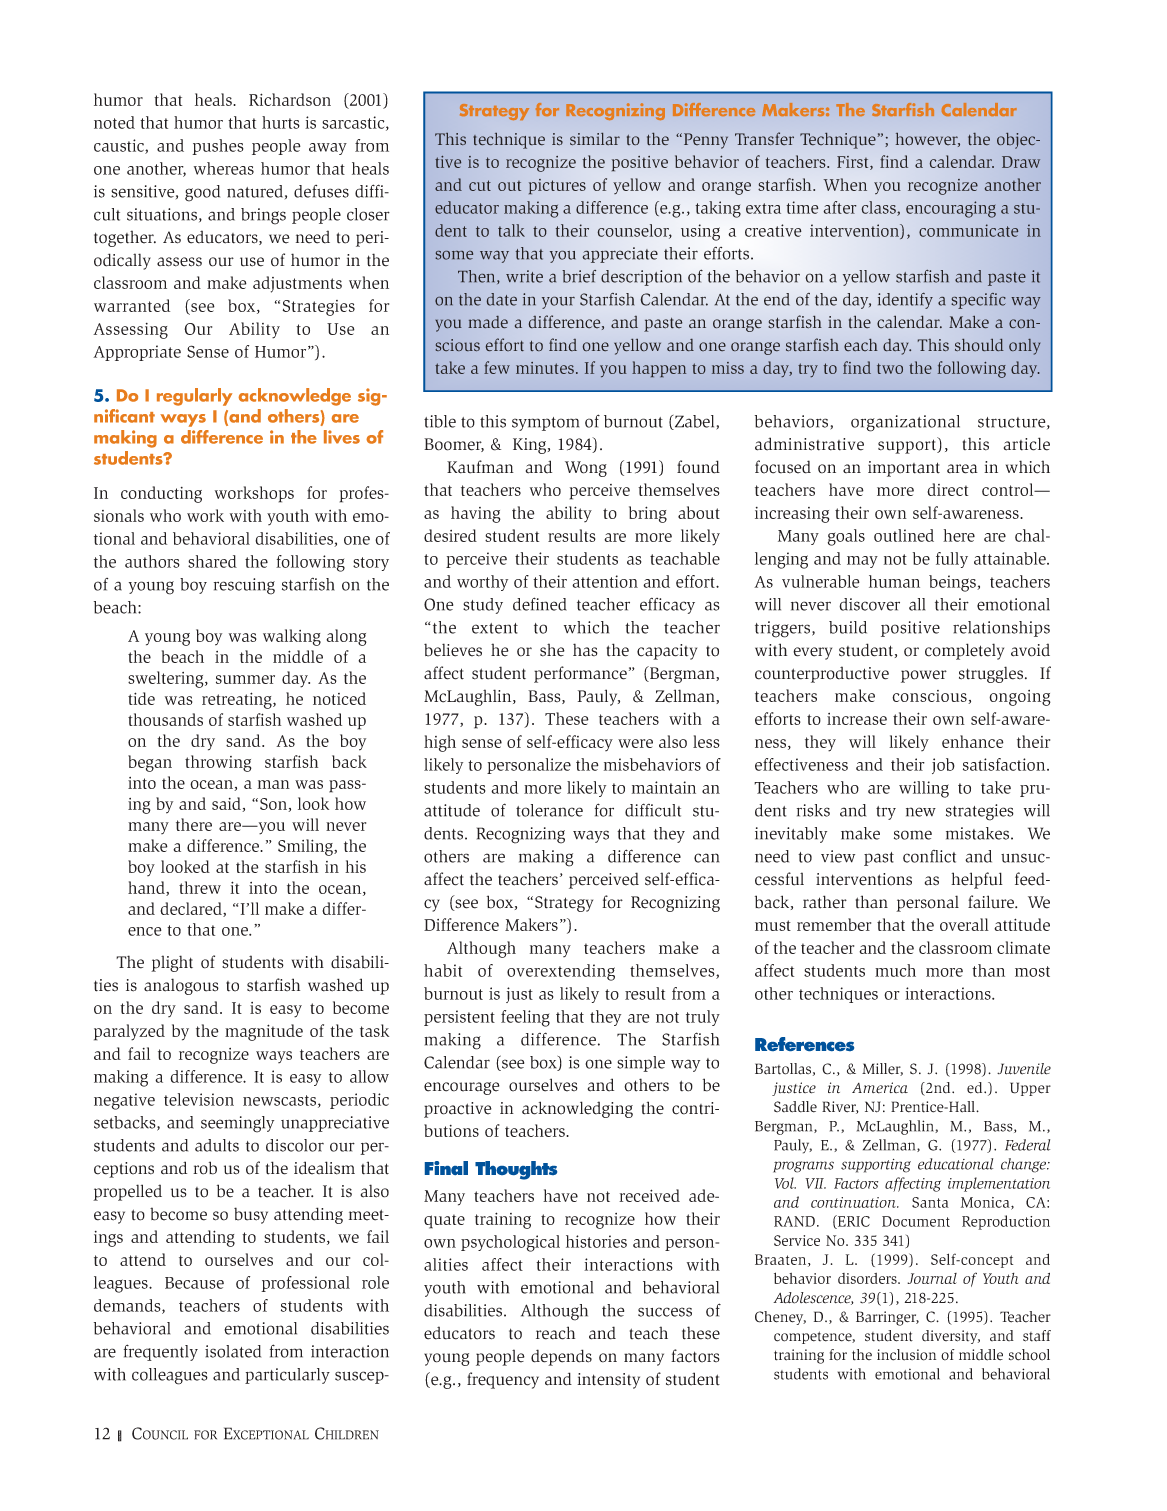 This screenshot has width=1167, height=1511. Describe the element at coordinates (635, 743) in the screenshot. I see `were` at that location.
